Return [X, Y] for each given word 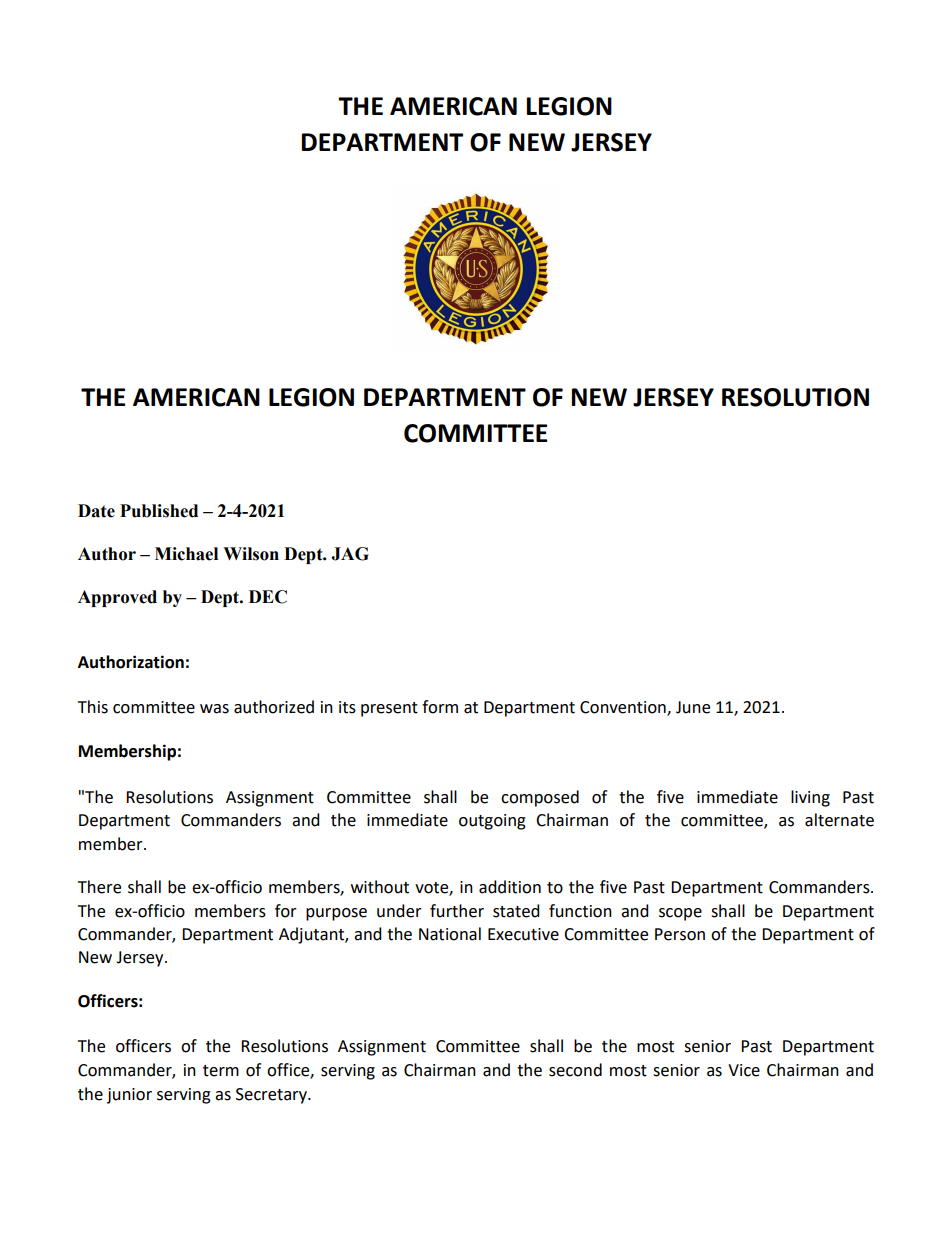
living [810, 798]
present [389, 709]
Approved [117, 598]
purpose [336, 914]
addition [510, 887]
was [214, 709]
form [440, 707]
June [693, 707]
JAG [350, 554]
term [221, 1071]
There [99, 887]
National [450, 934]
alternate [839, 820]
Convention [624, 708]
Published [159, 511]
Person [680, 934]
